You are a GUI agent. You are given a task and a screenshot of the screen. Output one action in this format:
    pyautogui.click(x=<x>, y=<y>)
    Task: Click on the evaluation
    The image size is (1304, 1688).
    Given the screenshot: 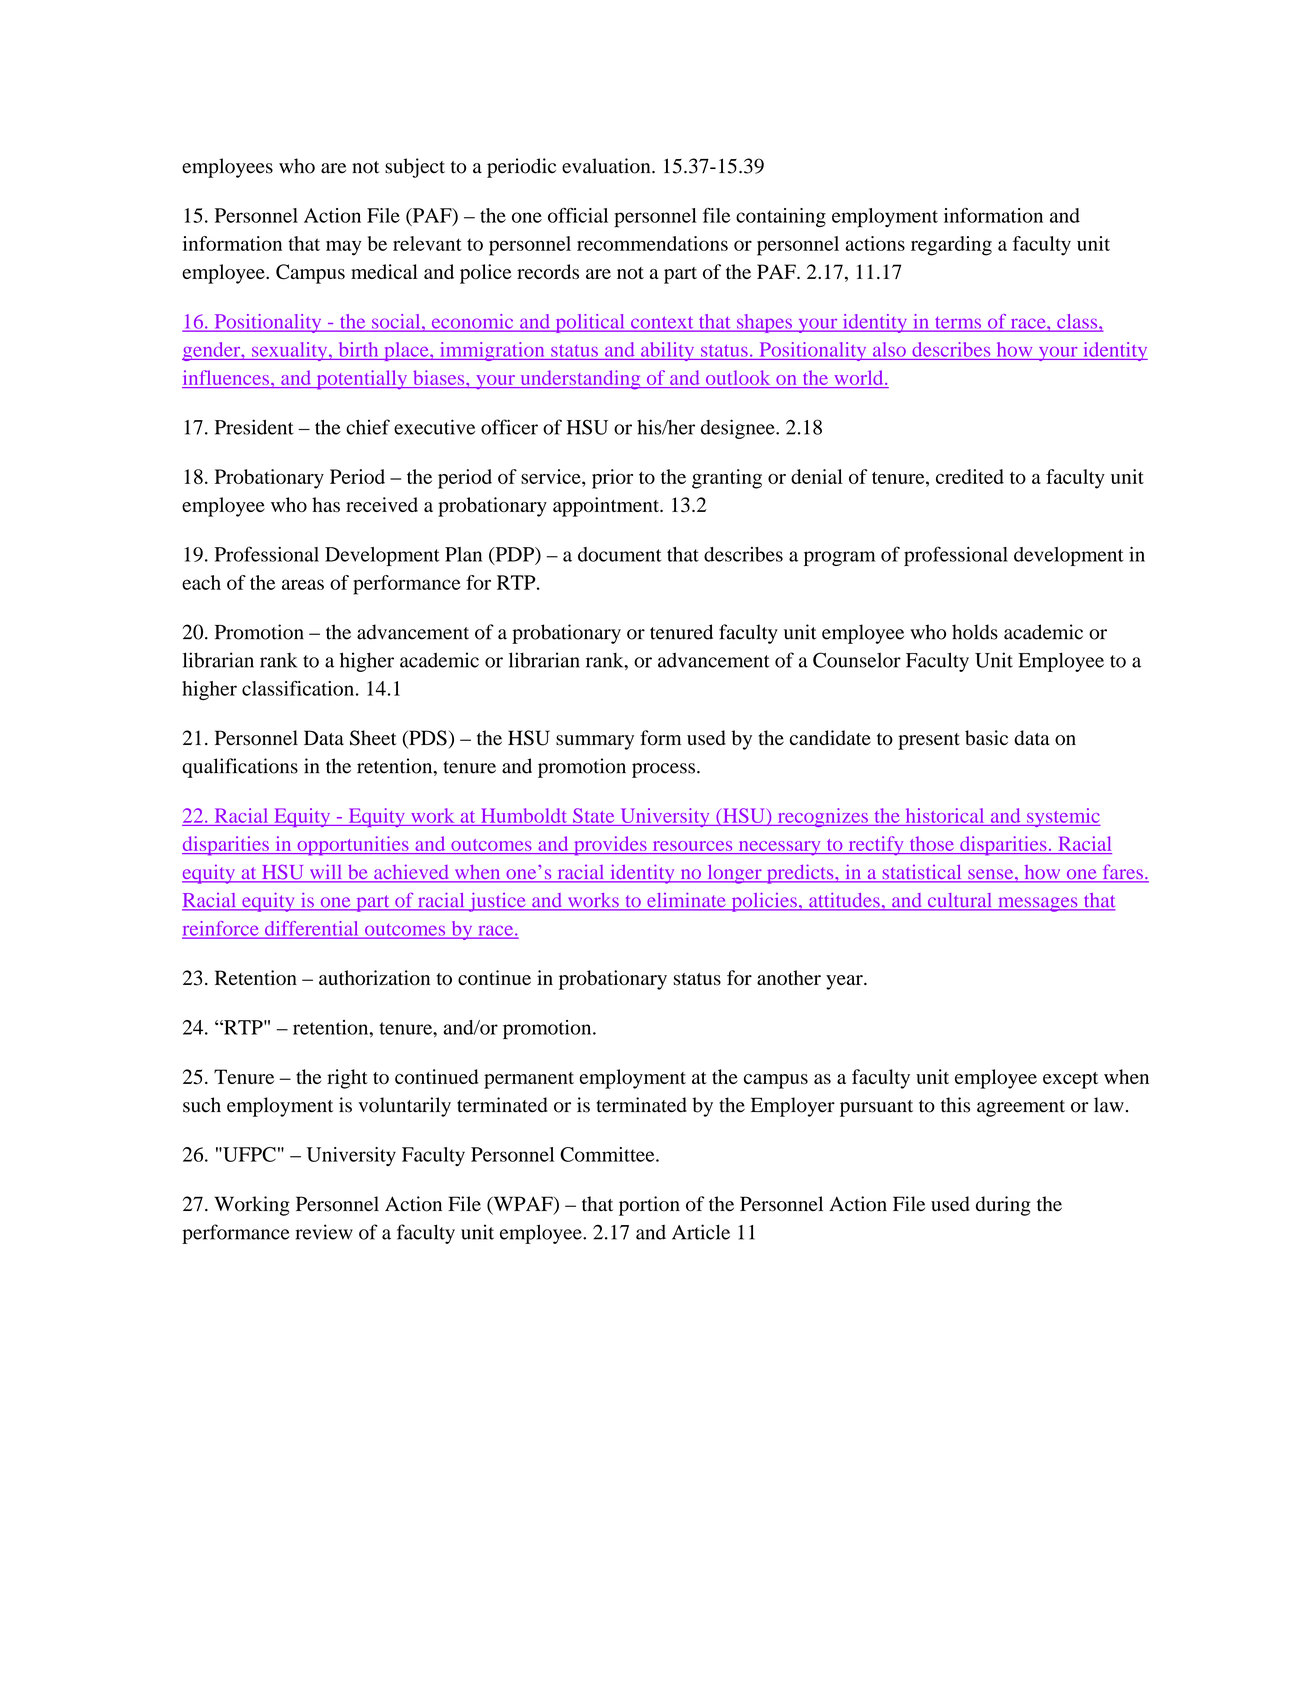 What is the action you would take?
    pyautogui.click(x=607, y=166)
